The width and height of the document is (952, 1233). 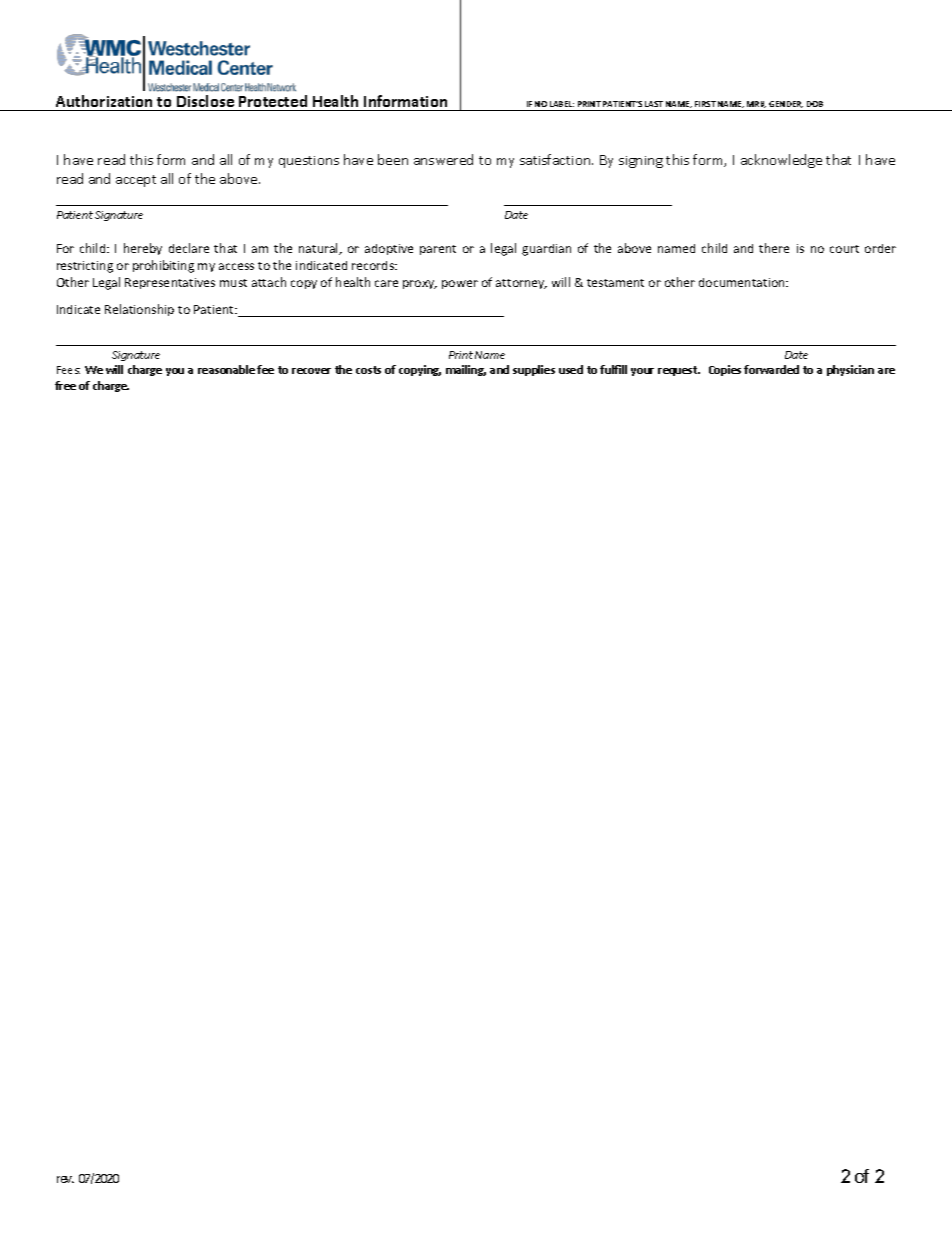 What do you see at coordinates (438, 250) in the document?
I see `parent` at bounding box center [438, 250].
